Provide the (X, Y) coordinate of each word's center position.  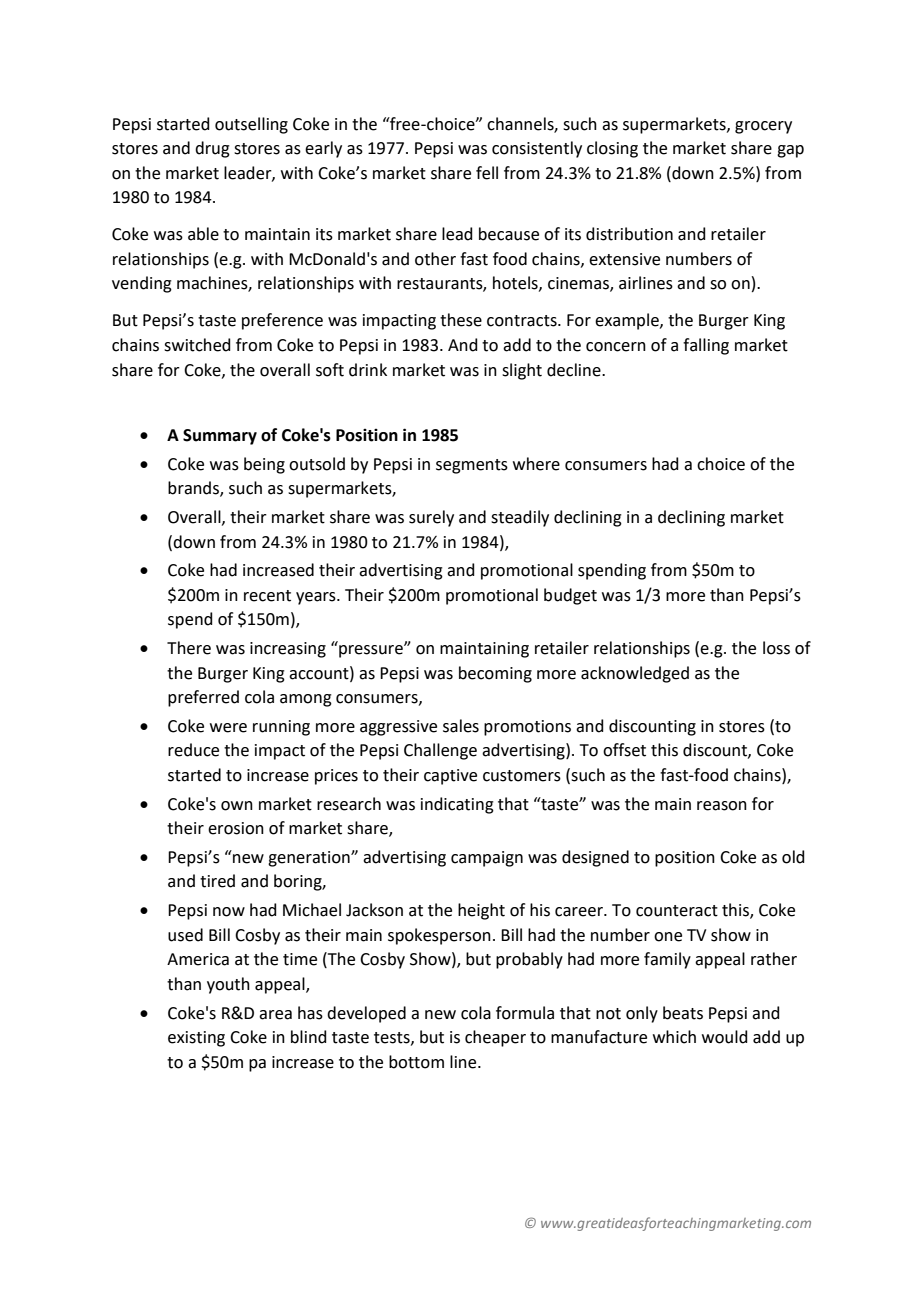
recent (267, 596)
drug (212, 149)
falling (706, 346)
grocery (763, 127)
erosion (236, 828)
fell (487, 173)
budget (570, 596)
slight (522, 371)
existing (196, 1039)
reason (722, 806)
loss (776, 648)
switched (197, 345)
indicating (457, 805)
